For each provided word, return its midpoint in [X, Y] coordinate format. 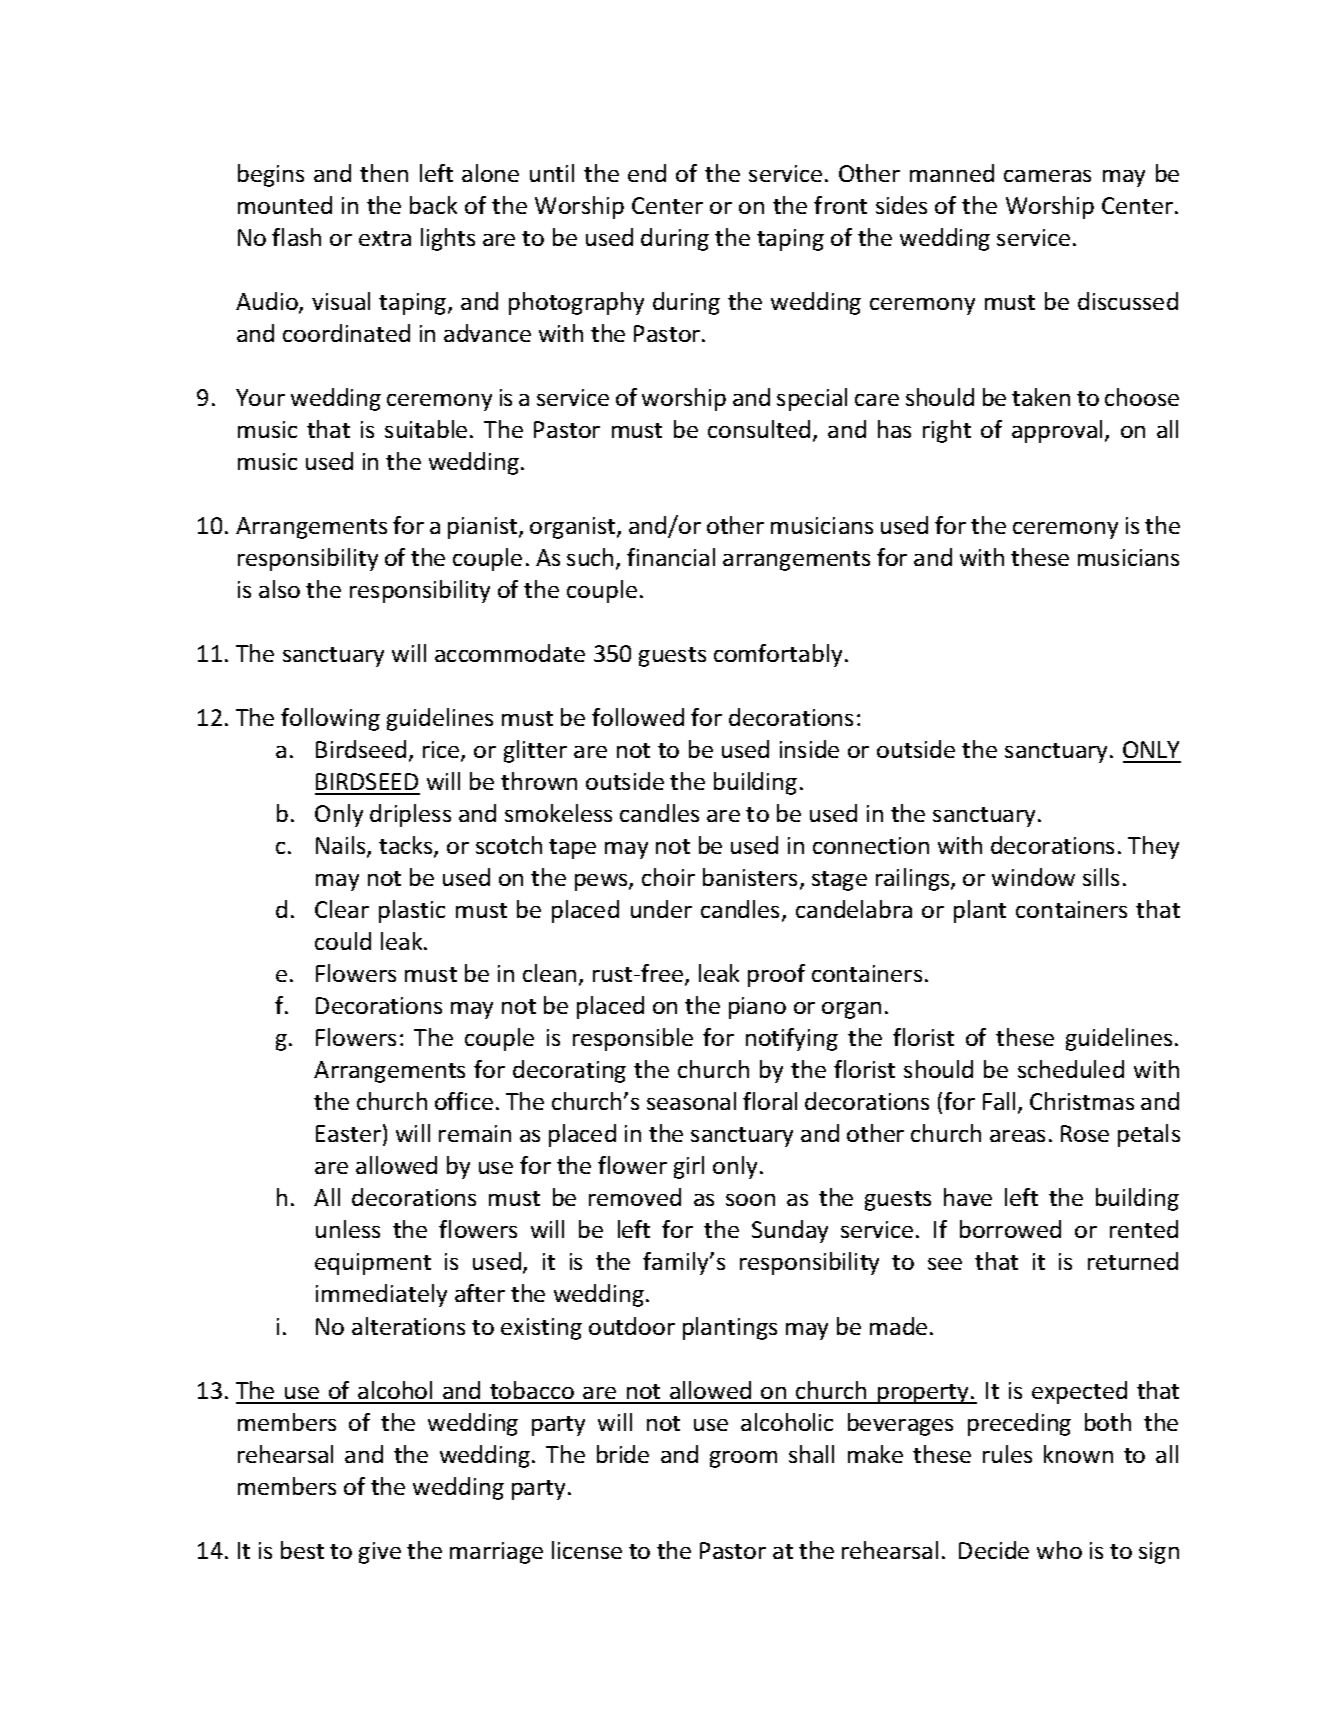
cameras [1047, 176]
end [647, 173]
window [1033, 877]
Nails [342, 846]
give [380, 1553]
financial [671, 557]
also [279, 589]
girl [689, 1167]
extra [385, 238]
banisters [750, 877]
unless [348, 1229]
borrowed [1010, 1229]
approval [1057, 431]
